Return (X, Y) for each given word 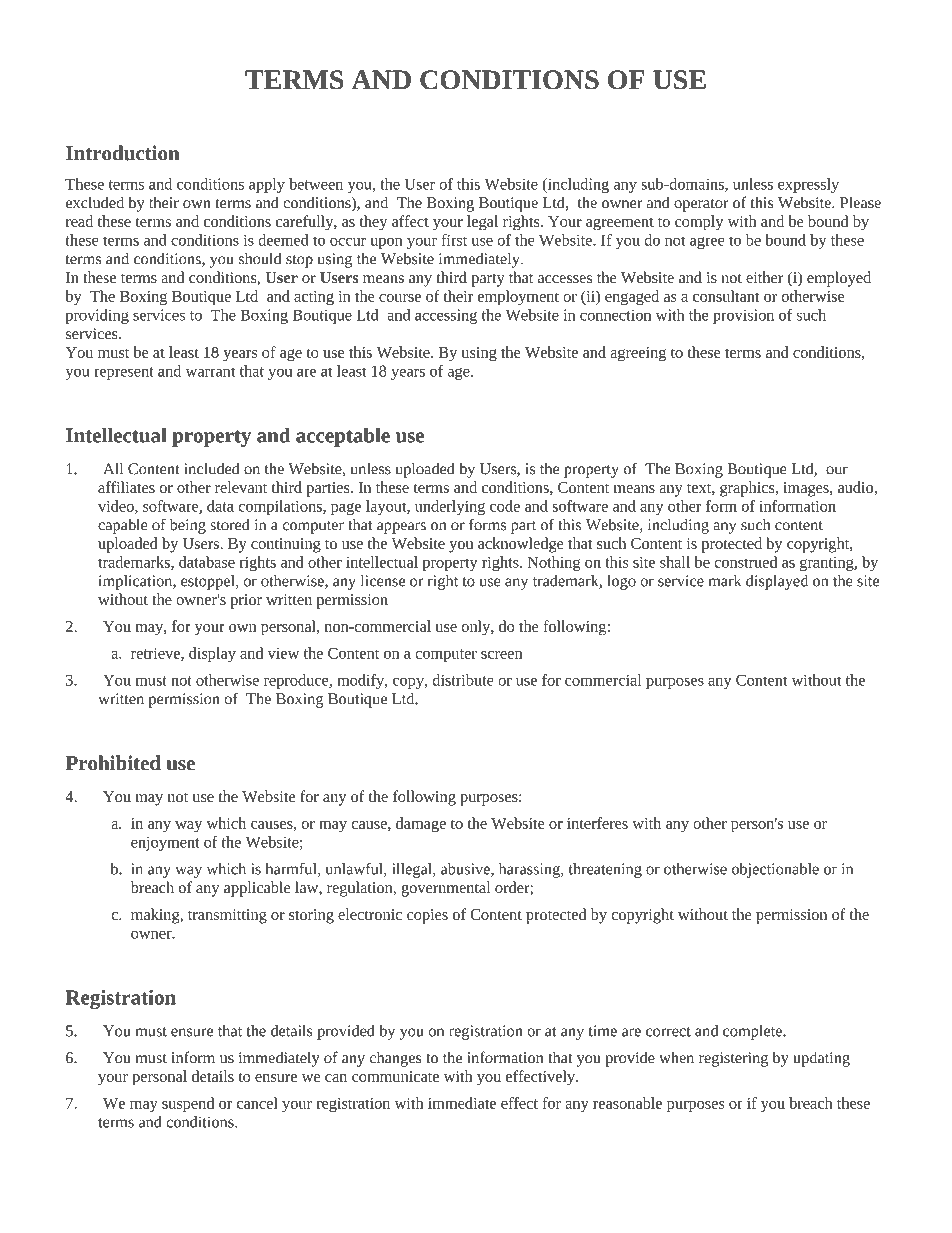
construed (745, 562)
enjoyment (165, 843)
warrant (210, 372)
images (807, 489)
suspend (188, 1104)
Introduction (123, 153)
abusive (466, 870)
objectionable (775, 870)
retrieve (156, 654)
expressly (808, 185)
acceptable (343, 437)
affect (410, 221)
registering (733, 1059)
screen (501, 655)
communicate (395, 1076)
